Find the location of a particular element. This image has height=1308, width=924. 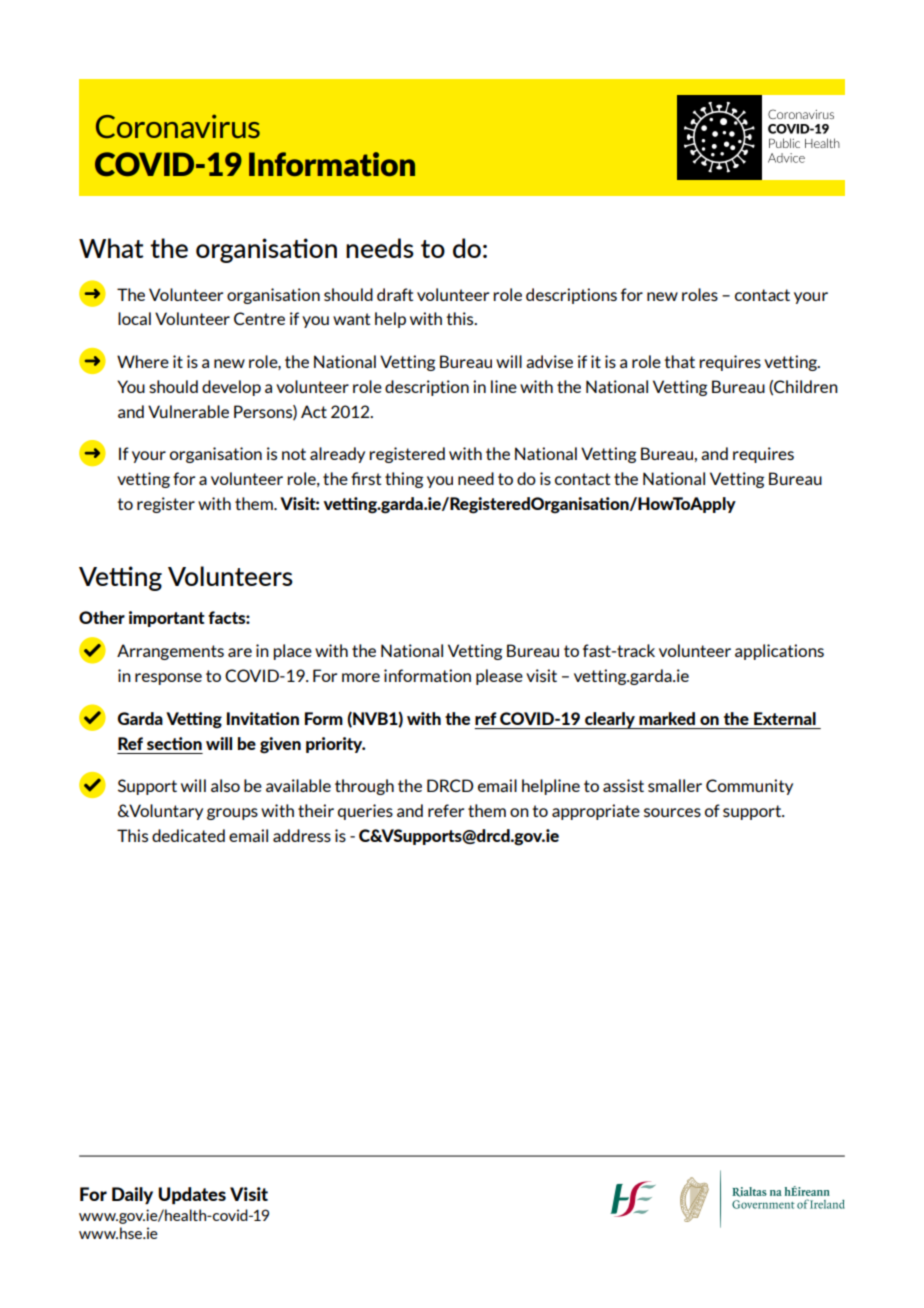

dedicated is located at coordinates (188, 835).
